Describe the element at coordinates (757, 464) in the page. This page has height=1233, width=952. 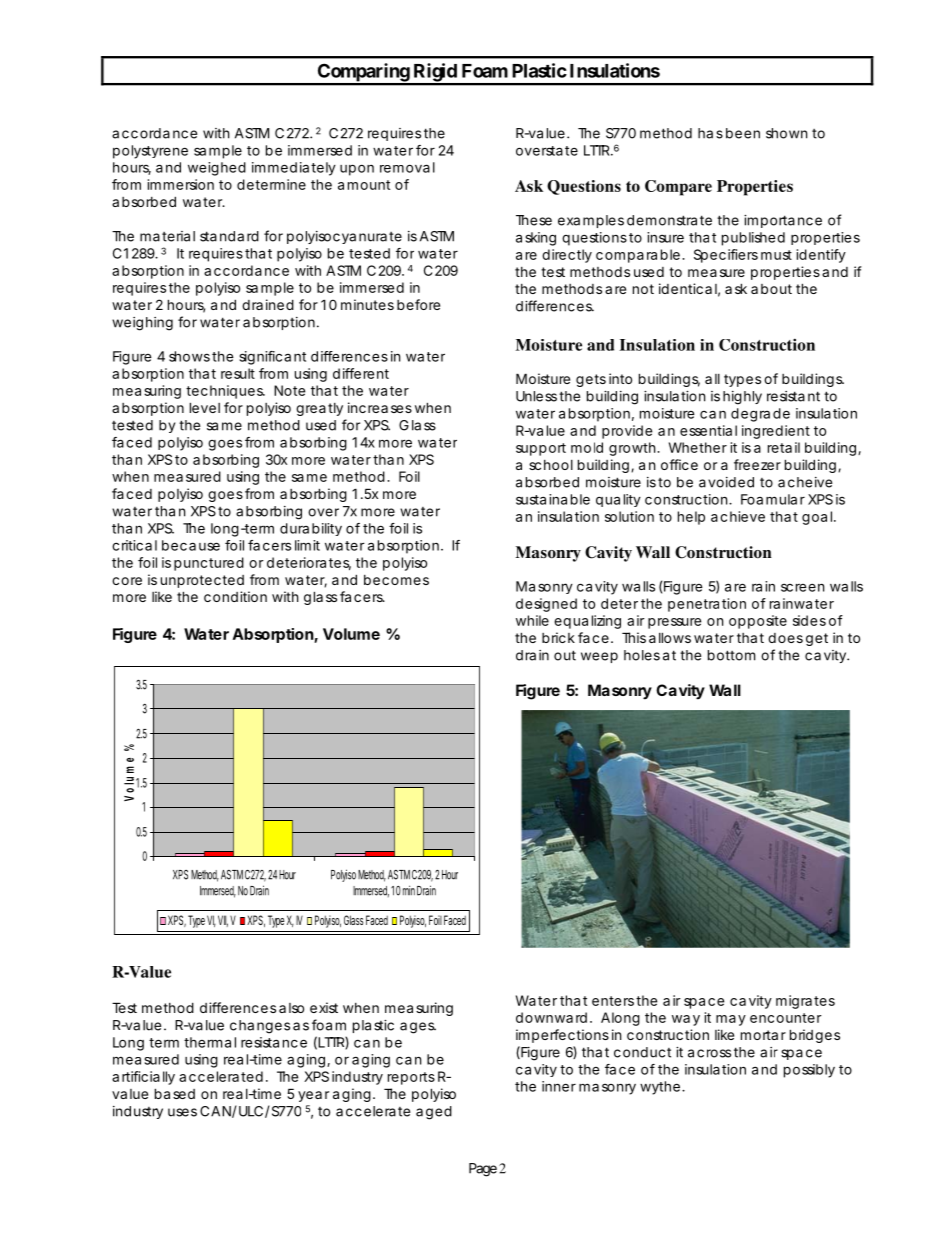
I see `freezer` at that location.
